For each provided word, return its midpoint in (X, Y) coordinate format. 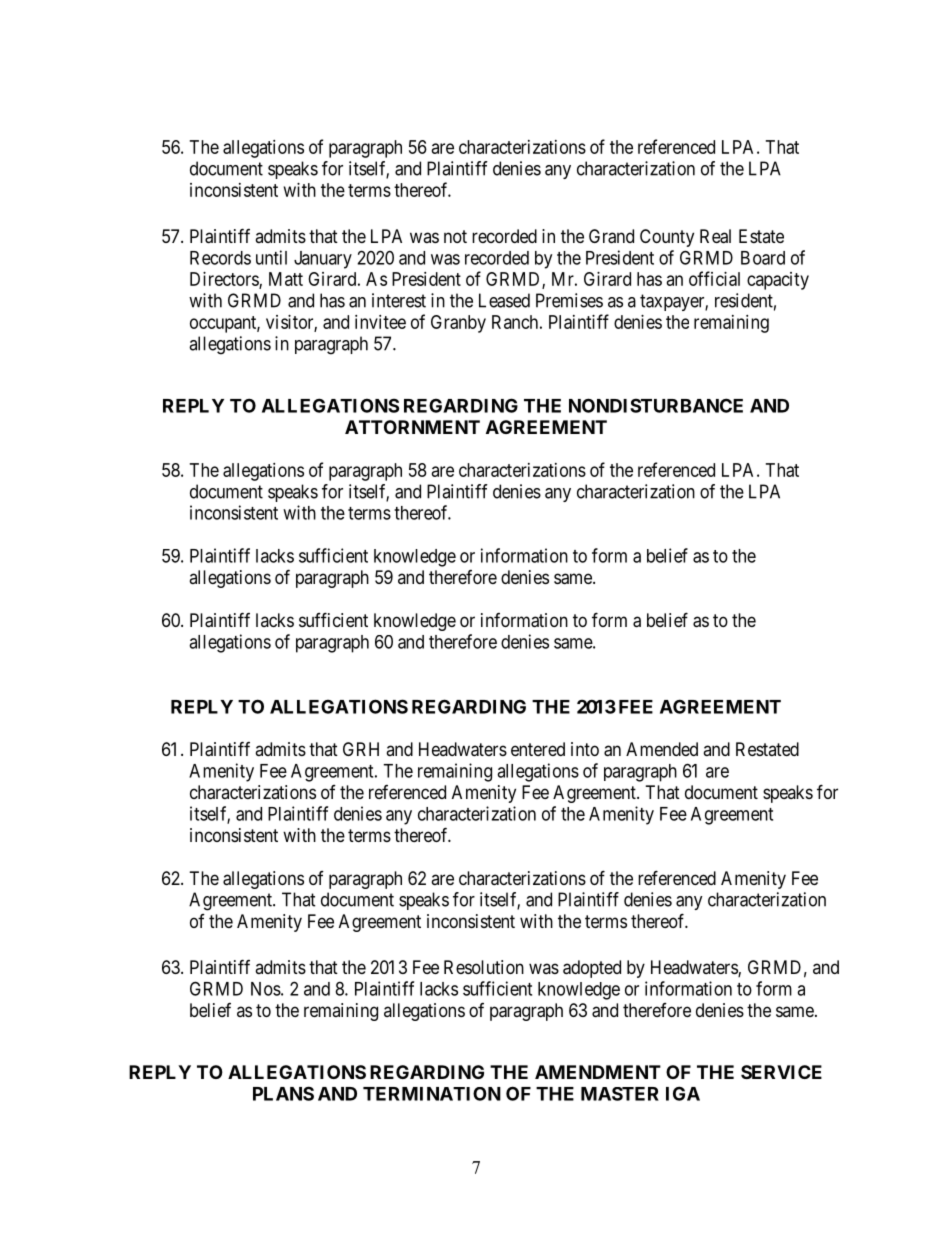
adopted (592, 969)
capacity (778, 281)
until (271, 257)
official (714, 278)
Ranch (515, 322)
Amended (662, 749)
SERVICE (781, 1072)
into (585, 749)
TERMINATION (432, 1094)
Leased (504, 300)
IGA (683, 1093)
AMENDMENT (598, 1072)
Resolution (484, 967)
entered (538, 749)
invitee (380, 322)
